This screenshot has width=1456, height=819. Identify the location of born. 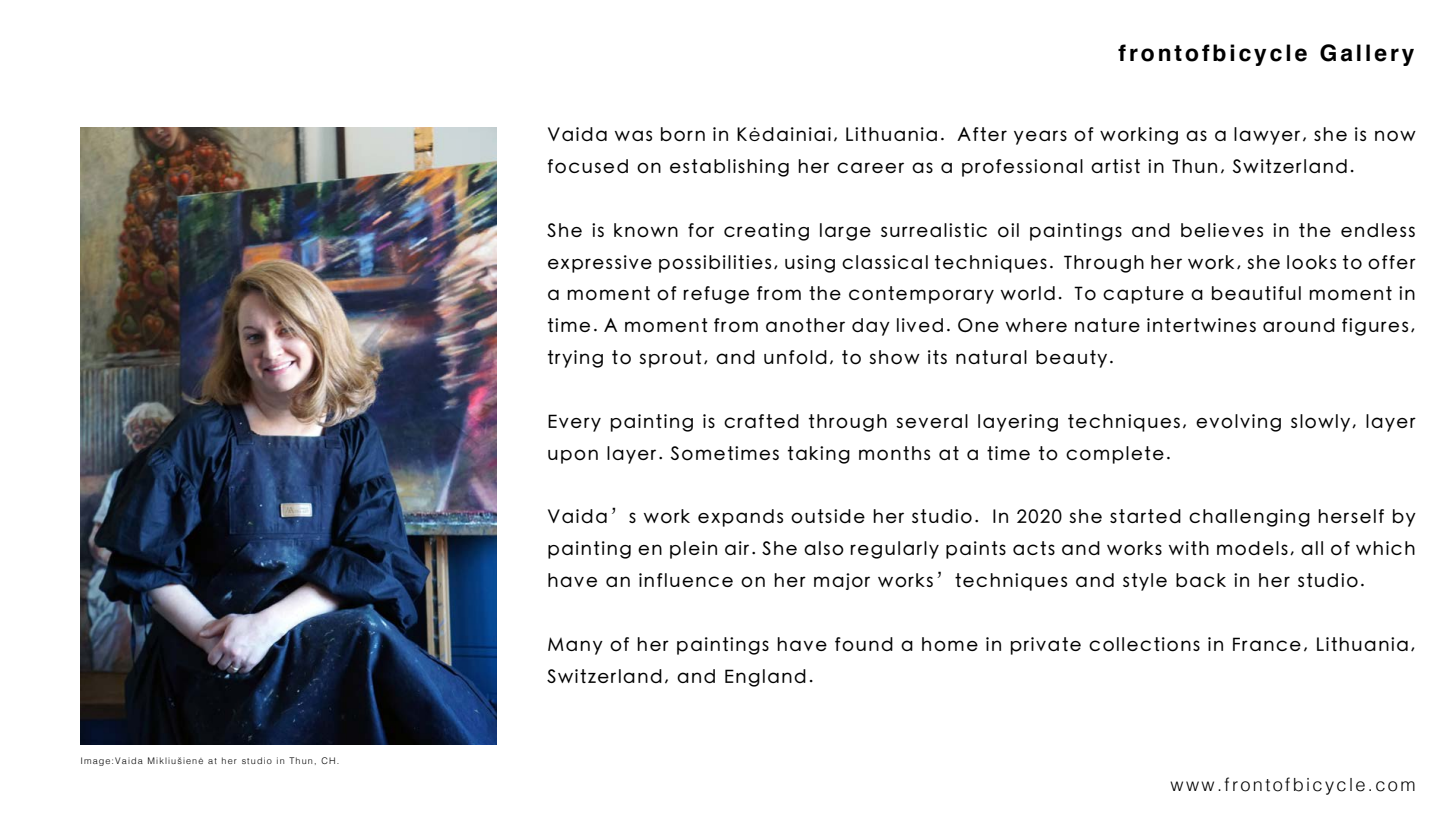
(683, 134).
